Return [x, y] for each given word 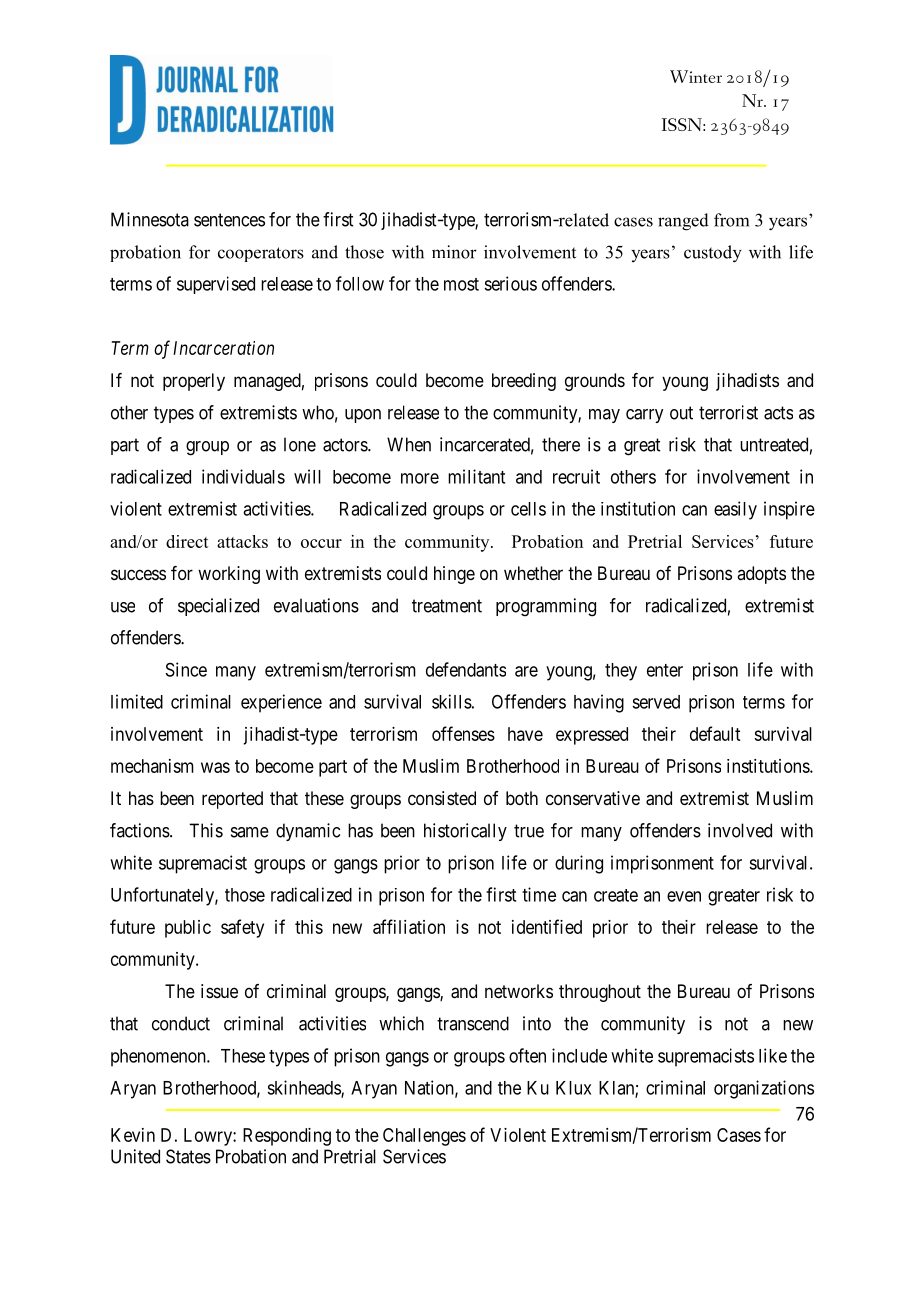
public [188, 929]
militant [476, 476]
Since [186, 669]
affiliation [409, 926]
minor [454, 252]
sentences [229, 220]
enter [665, 670]
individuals [243, 476]
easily [735, 510]
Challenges [424, 1137]
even [684, 896]
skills [452, 701]
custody [713, 254]
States [188, 1156]
